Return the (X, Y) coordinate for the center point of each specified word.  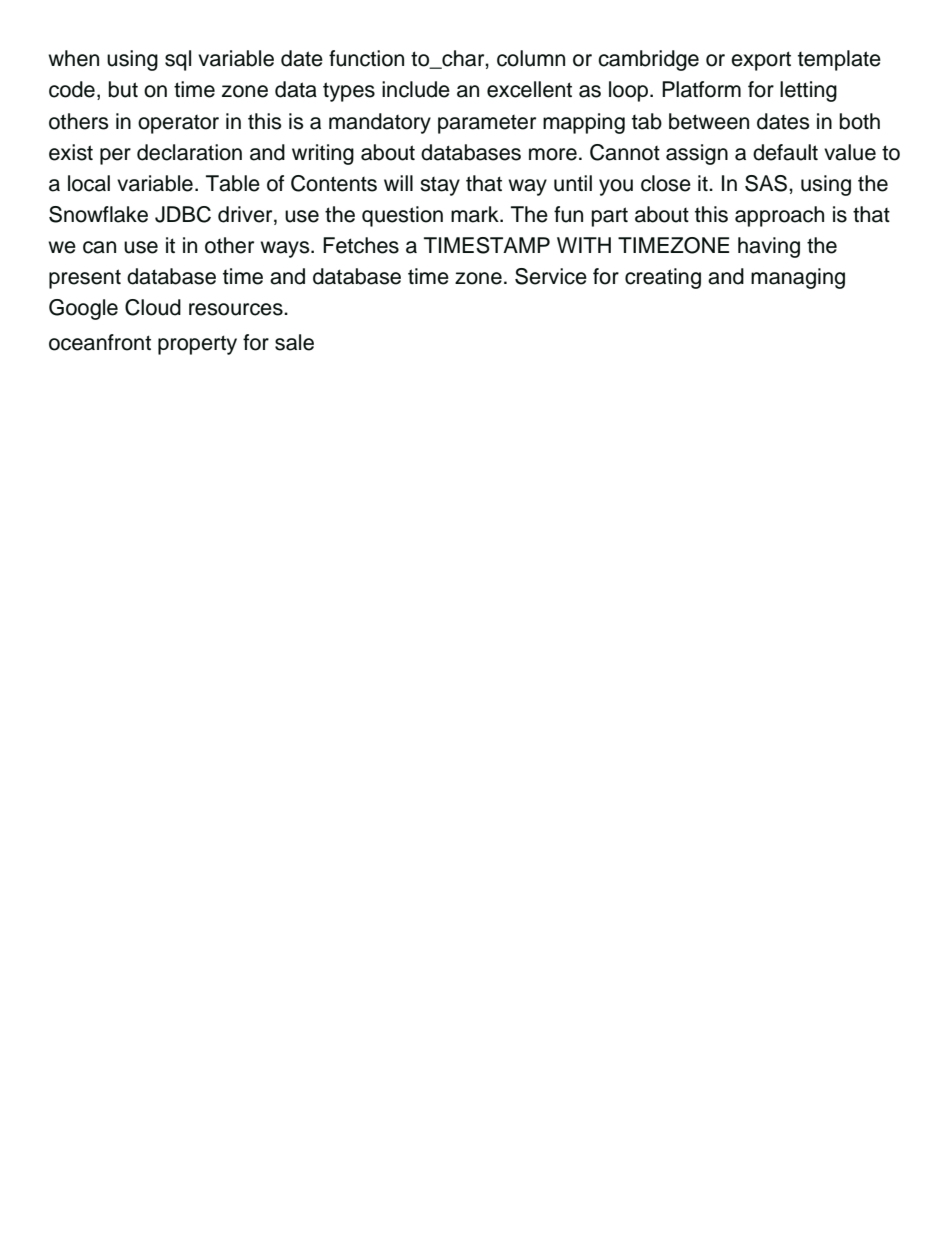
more (553, 154)
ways (286, 249)
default (785, 152)
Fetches (361, 245)
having (769, 247)
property (197, 345)
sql (178, 60)
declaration (189, 152)
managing (798, 278)
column (531, 58)
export (761, 61)
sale (294, 342)
